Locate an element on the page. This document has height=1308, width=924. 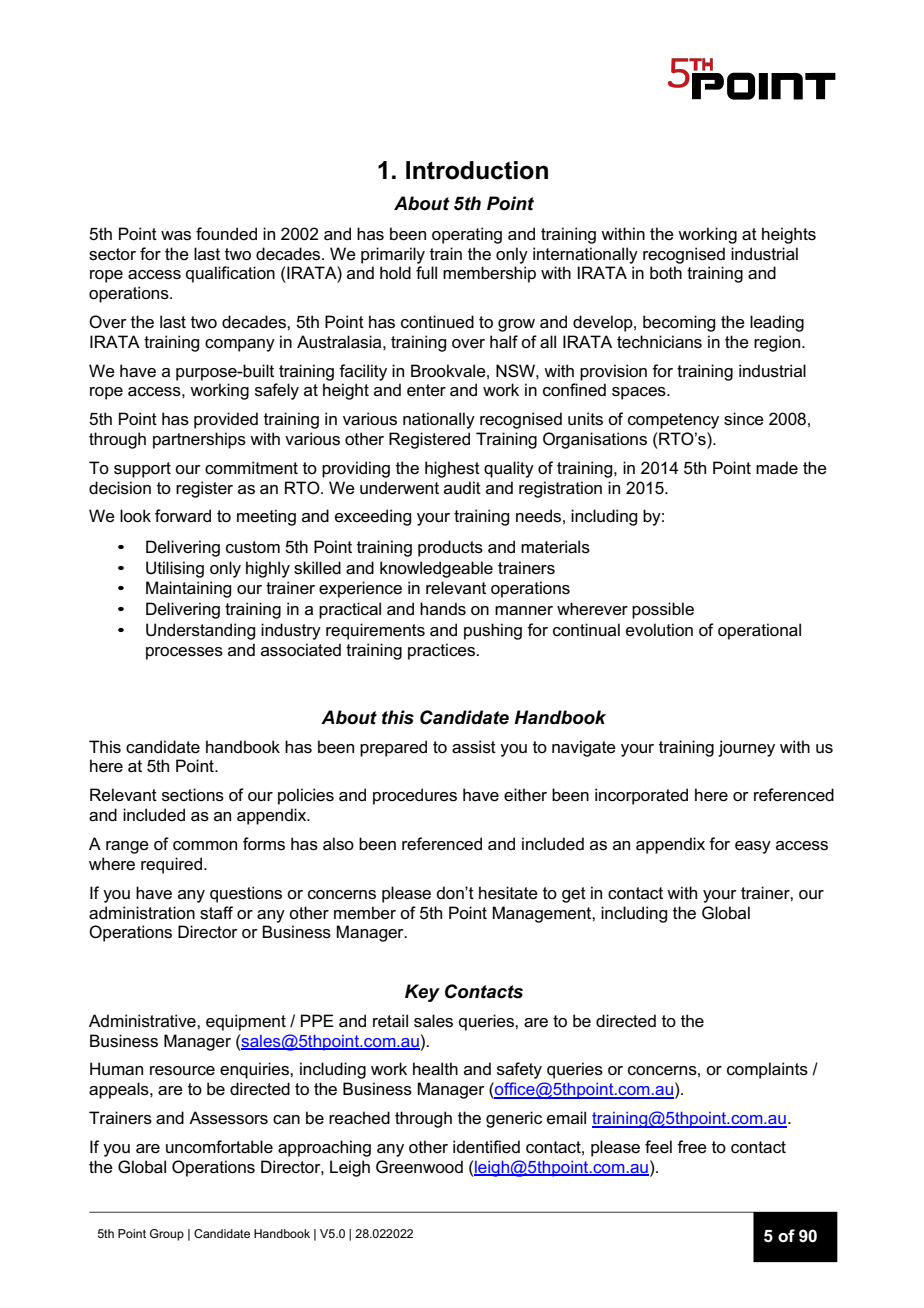
Group is located at coordinates (167, 1235).
